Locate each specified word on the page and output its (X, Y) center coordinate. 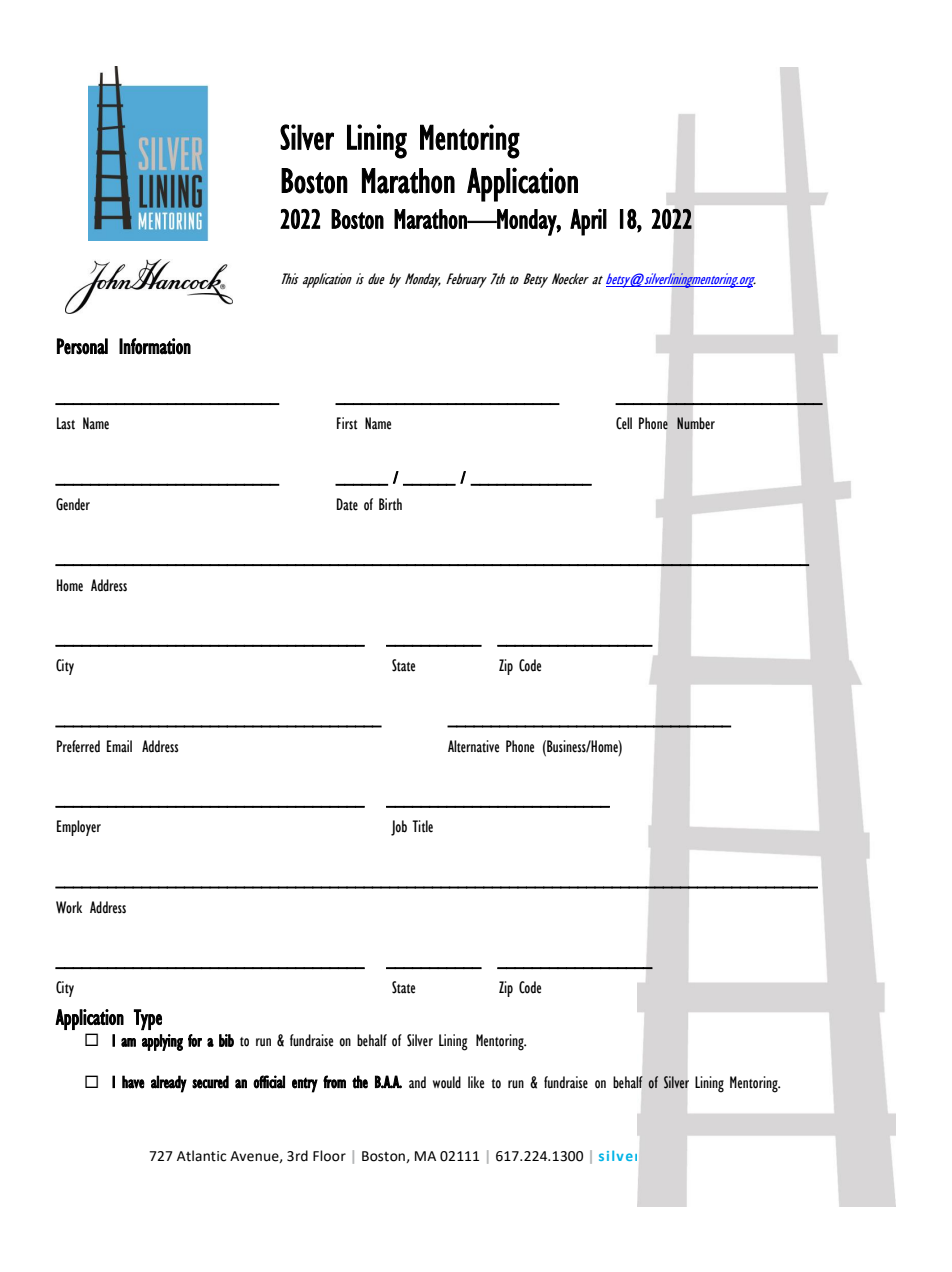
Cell (624, 423)
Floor (329, 1156)
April (588, 222)
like (476, 1082)
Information (155, 346)
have (133, 1082)
